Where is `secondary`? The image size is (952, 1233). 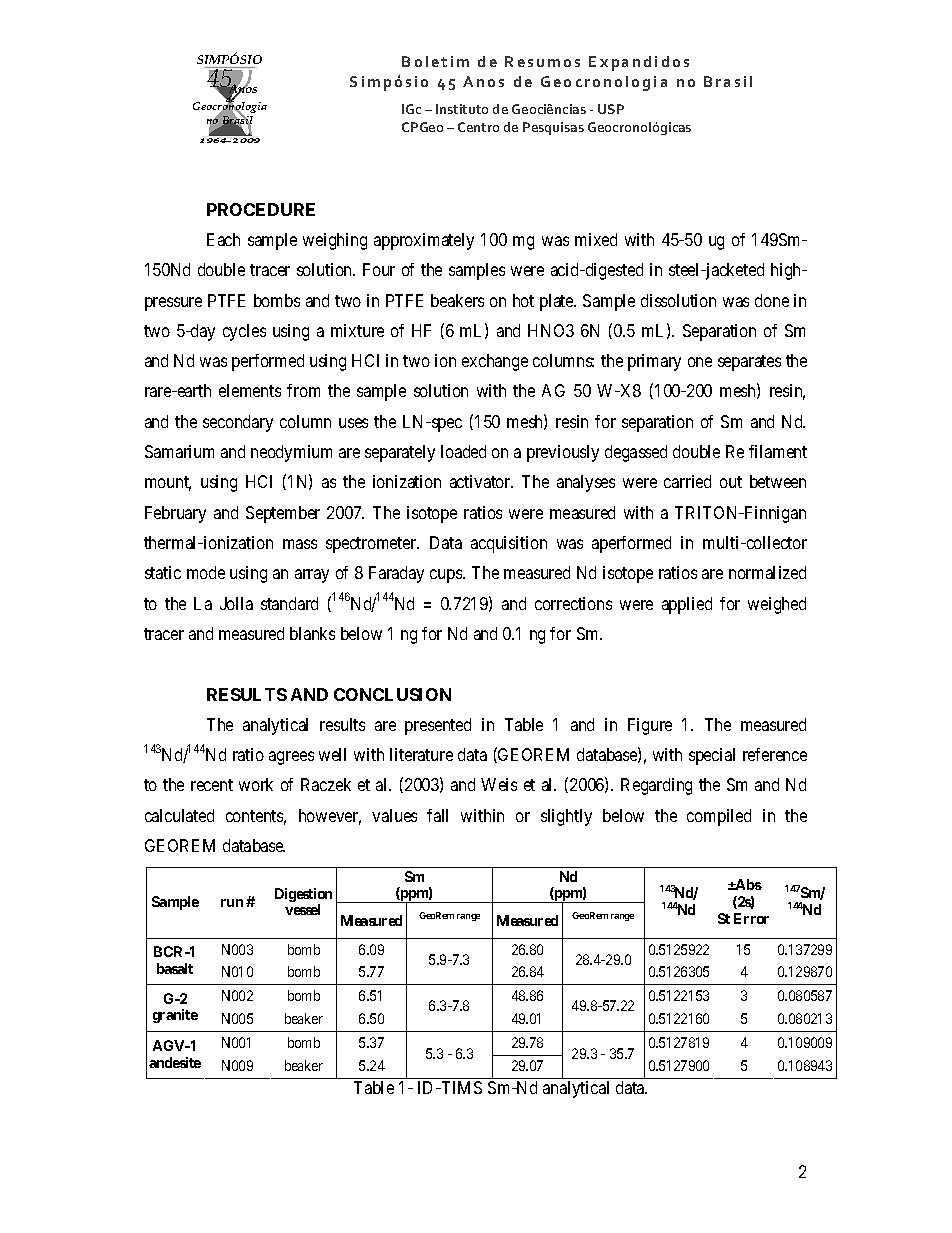
secondary is located at coordinates (238, 423).
